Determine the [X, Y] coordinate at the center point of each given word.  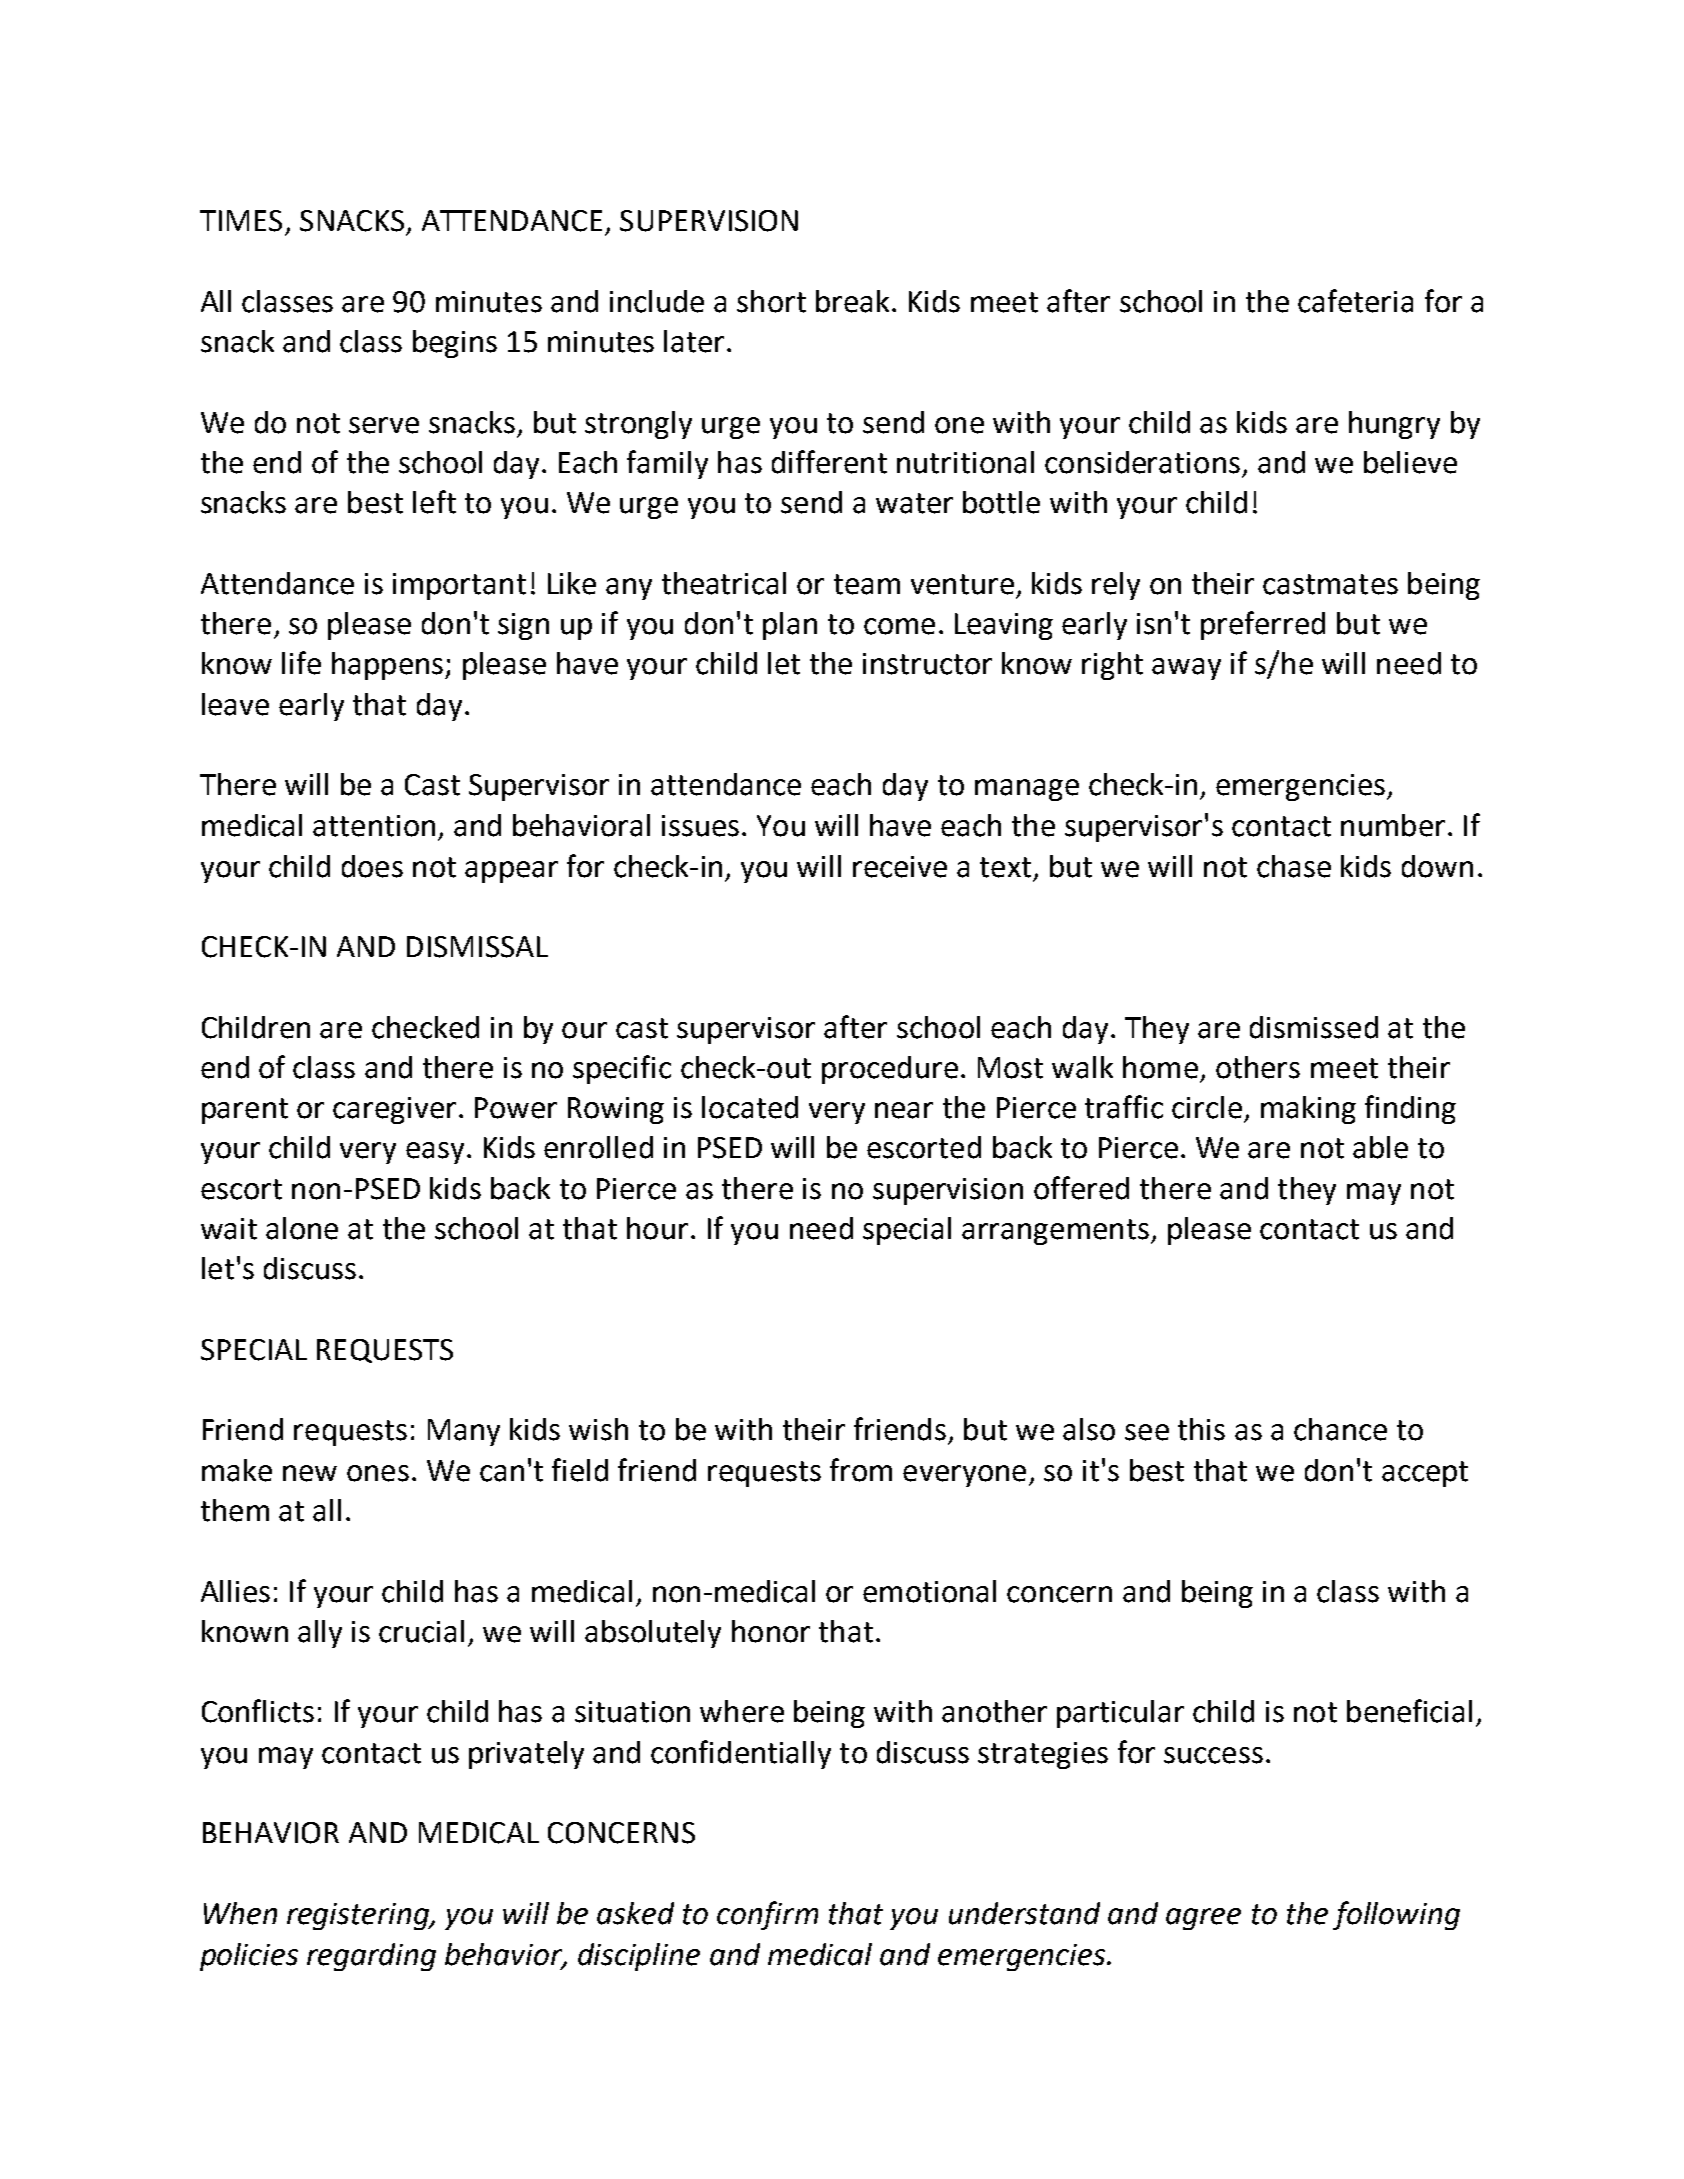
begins [455, 344]
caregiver [394, 1110]
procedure [890, 1070]
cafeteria [1355, 301]
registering [359, 1916]
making [1308, 1110]
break [852, 301]
